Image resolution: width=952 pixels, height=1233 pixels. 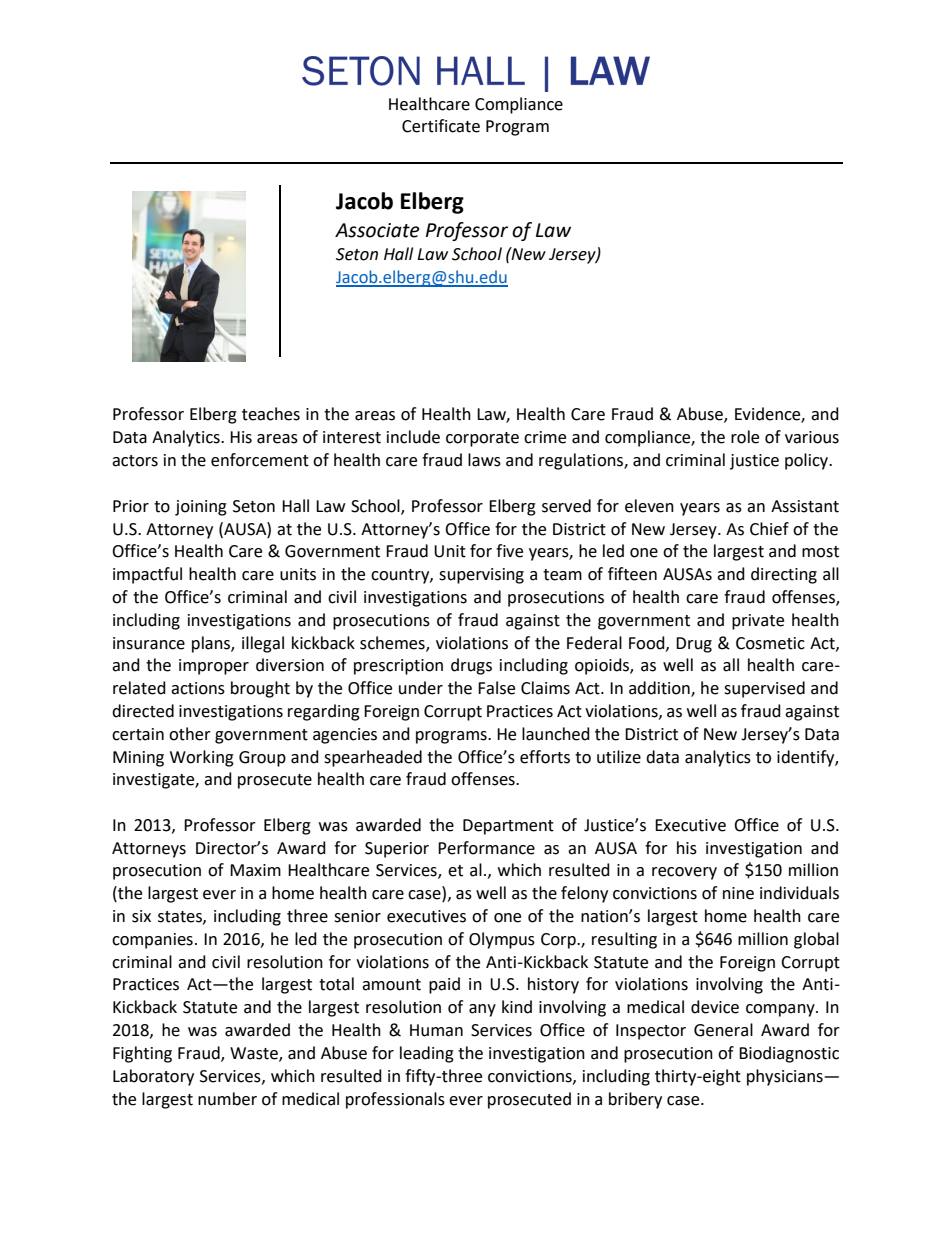 I want to click on role, so click(x=745, y=437).
